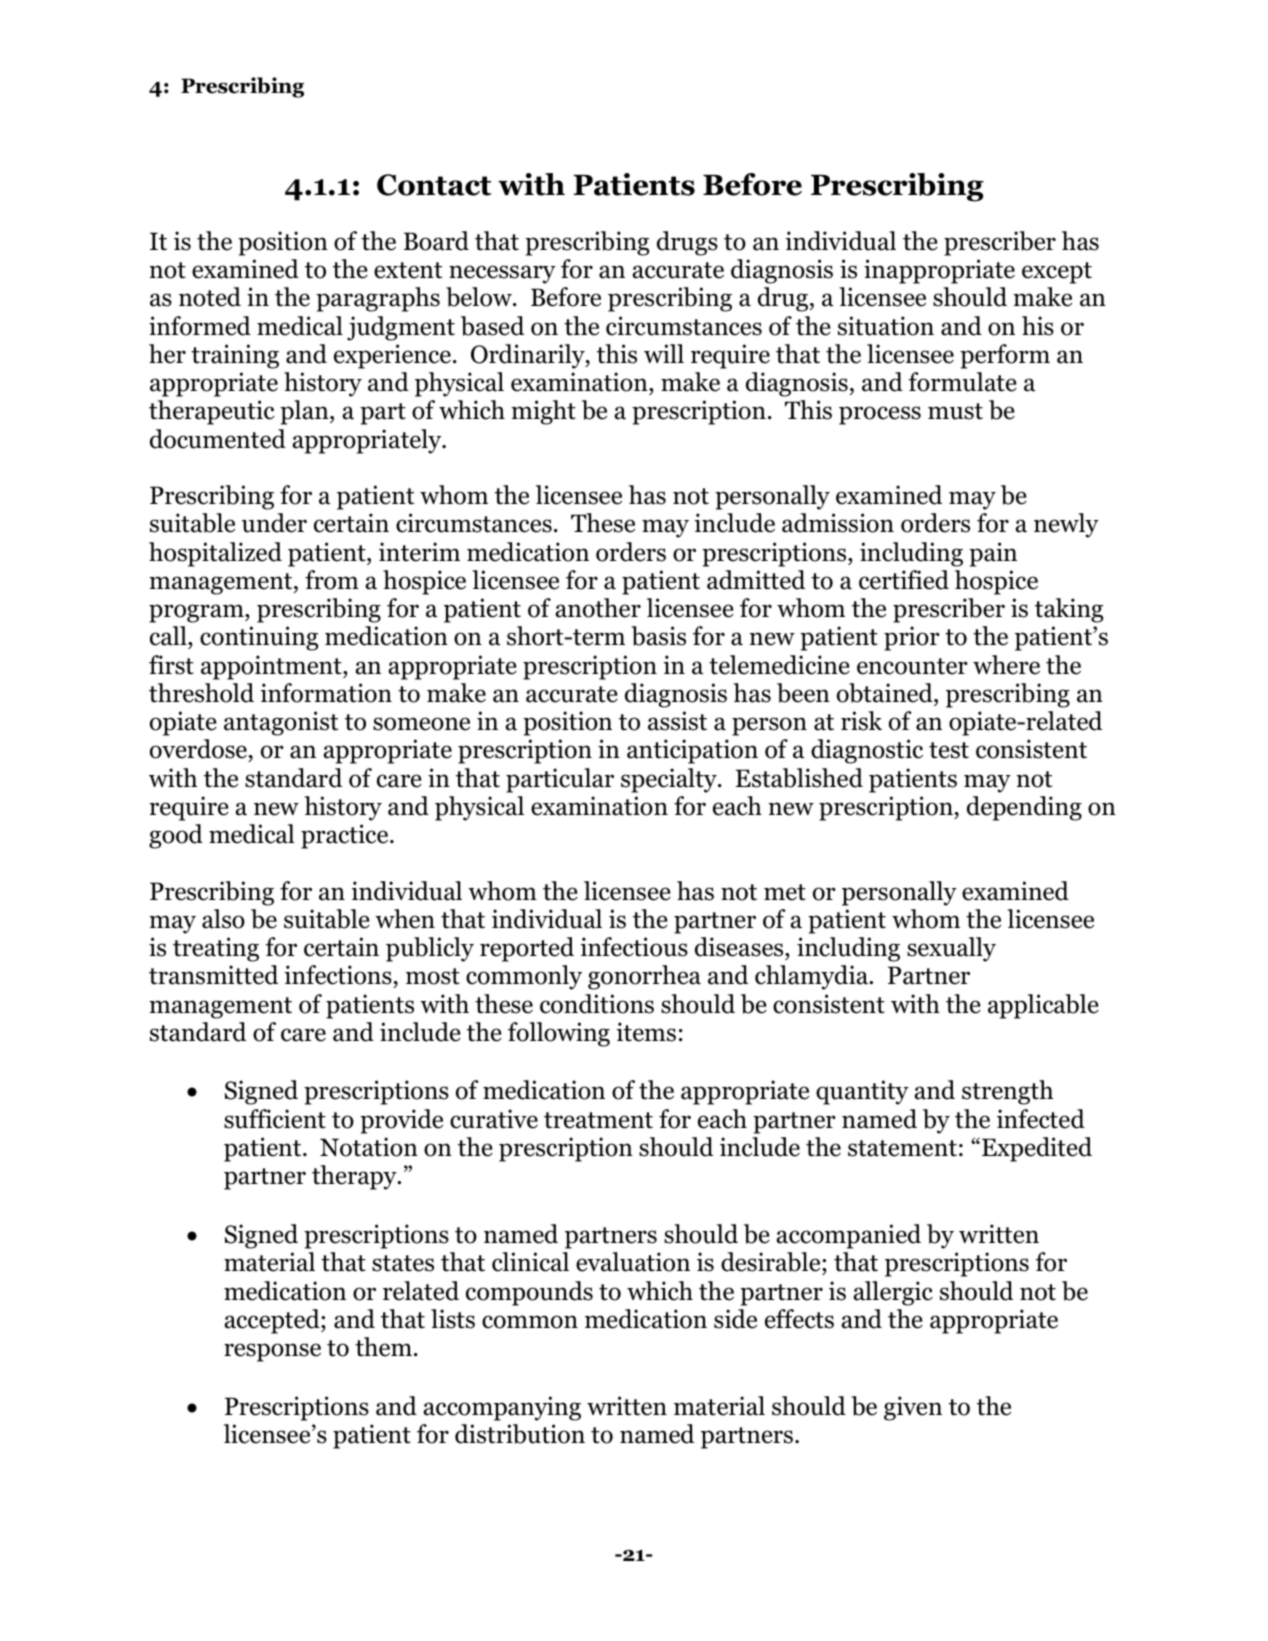 The height and width of the screenshot is (1641, 1268). I want to click on distribution, so click(520, 1434).
